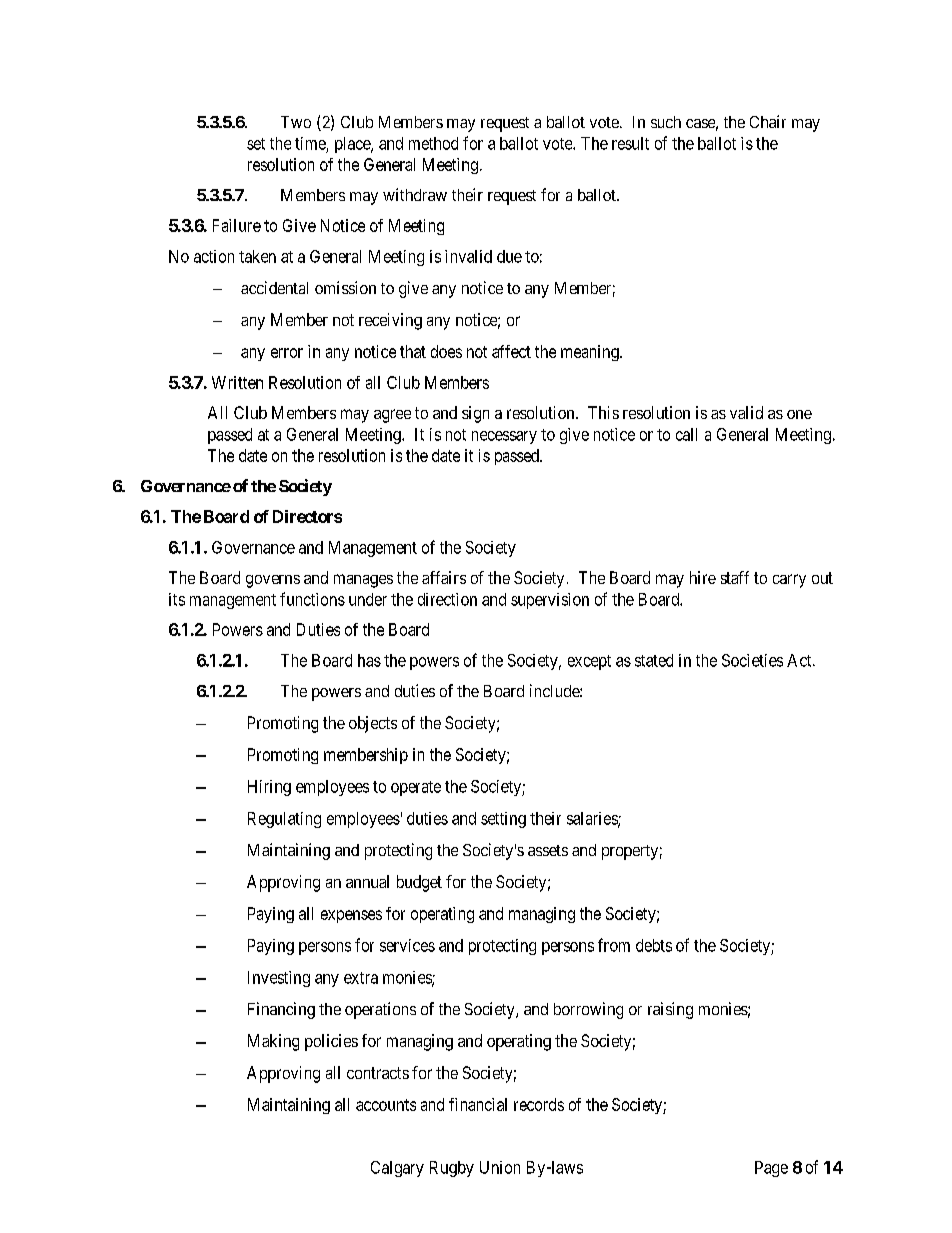  What do you see at coordinates (768, 121) in the document?
I see `Chair` at bounding box center [768, 121].
